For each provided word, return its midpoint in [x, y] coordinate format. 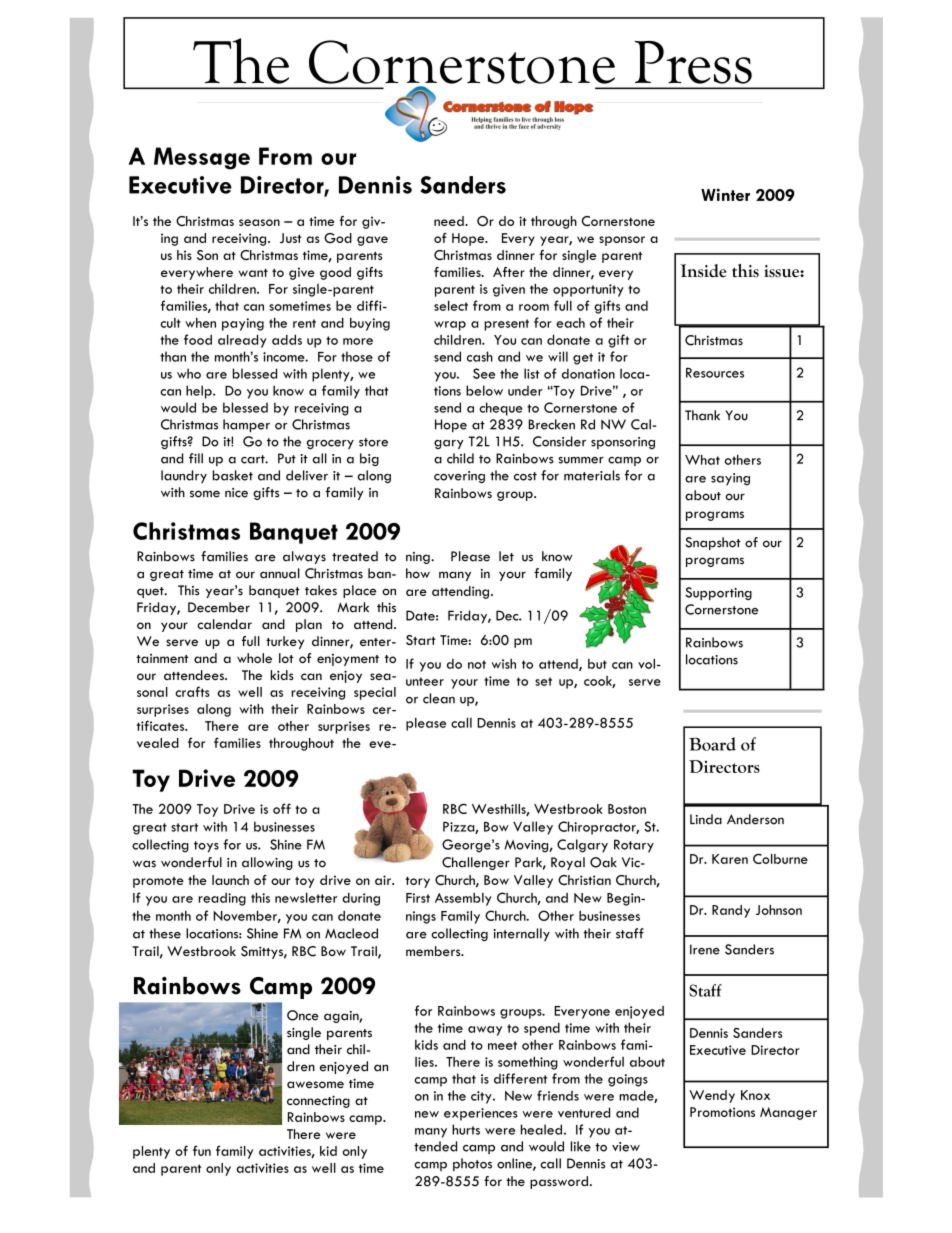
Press [693, 62]
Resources [715, 373]
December [219, 607]
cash [480, 356]
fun [202, 1150]
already [242, 341]
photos [472, 1164]
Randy [731, 911]
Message [202, 158]
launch [230, 880]
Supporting [718, 593]
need [450, 221]
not [477, 664]
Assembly [463, 899]
